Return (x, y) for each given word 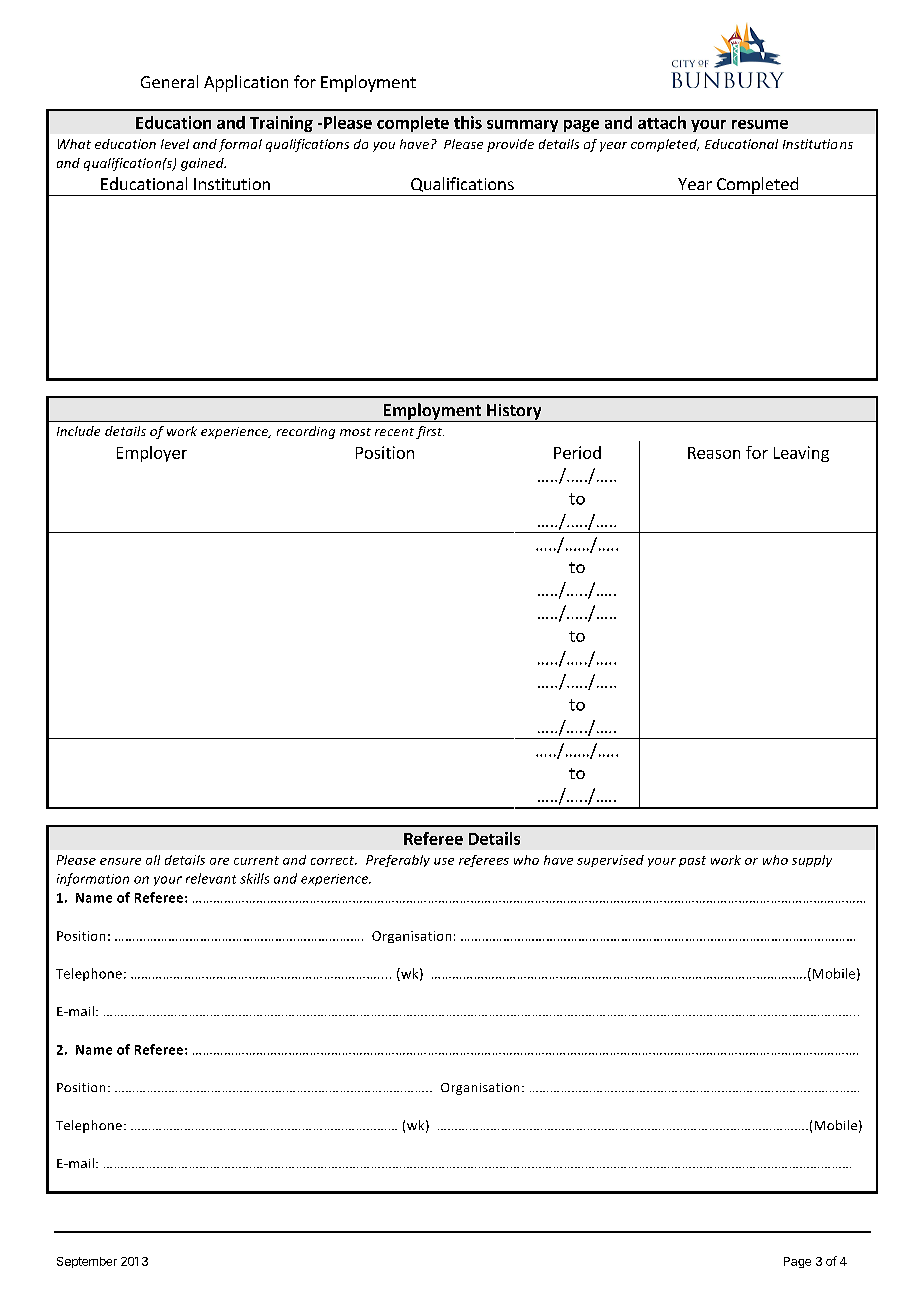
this (468, 122)
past (692, 861)
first (430, 432)
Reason (714, 453)
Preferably (398, 861)
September (87, 1262)
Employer (152, 454)
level (175, 144)
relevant (211, 878)
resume (760, 124)
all (153, 860)
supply (812, 861)
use (444, 861)
